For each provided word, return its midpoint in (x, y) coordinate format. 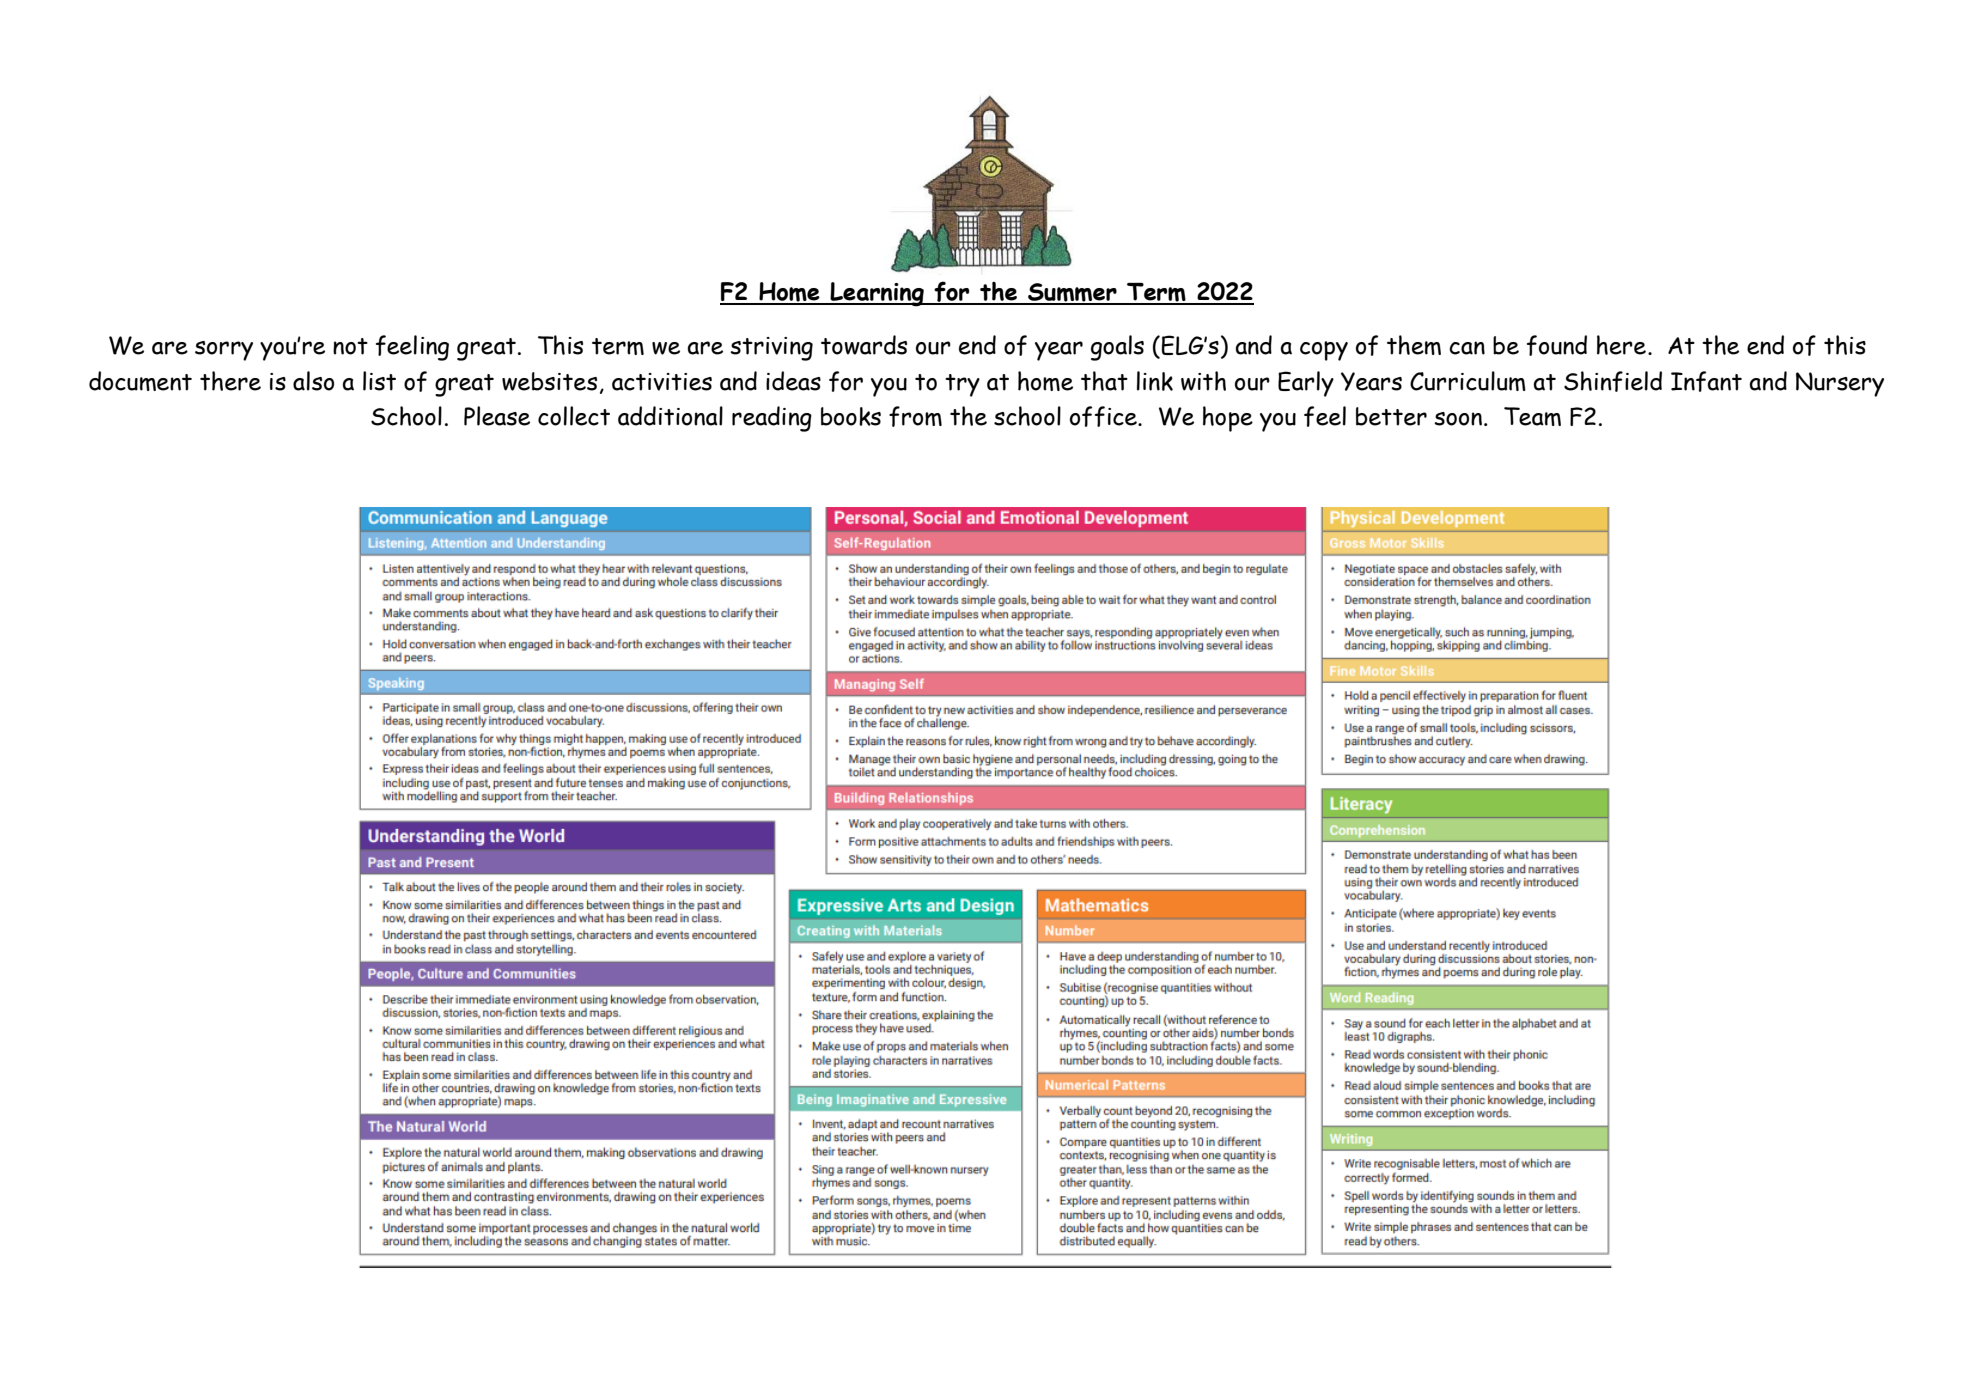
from (915, 416)
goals (1117, 348)
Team (1532, 416)
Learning (877, 294)
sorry (224, 351)
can (1467, 348)
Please (497, 416)
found (1557, 345)
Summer (1072, 293)
